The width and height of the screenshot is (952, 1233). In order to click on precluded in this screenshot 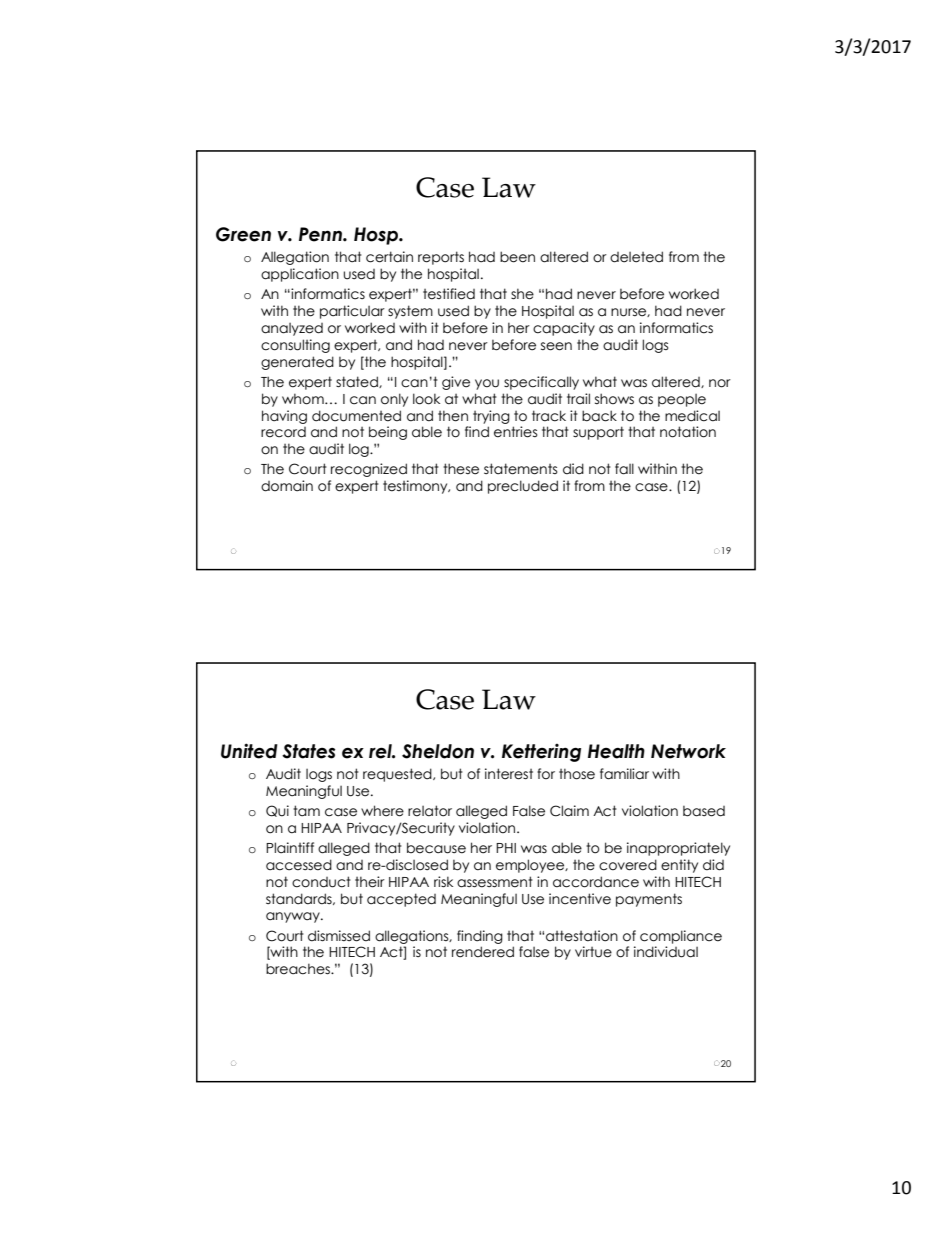, I will do `click(523, 487)`.
